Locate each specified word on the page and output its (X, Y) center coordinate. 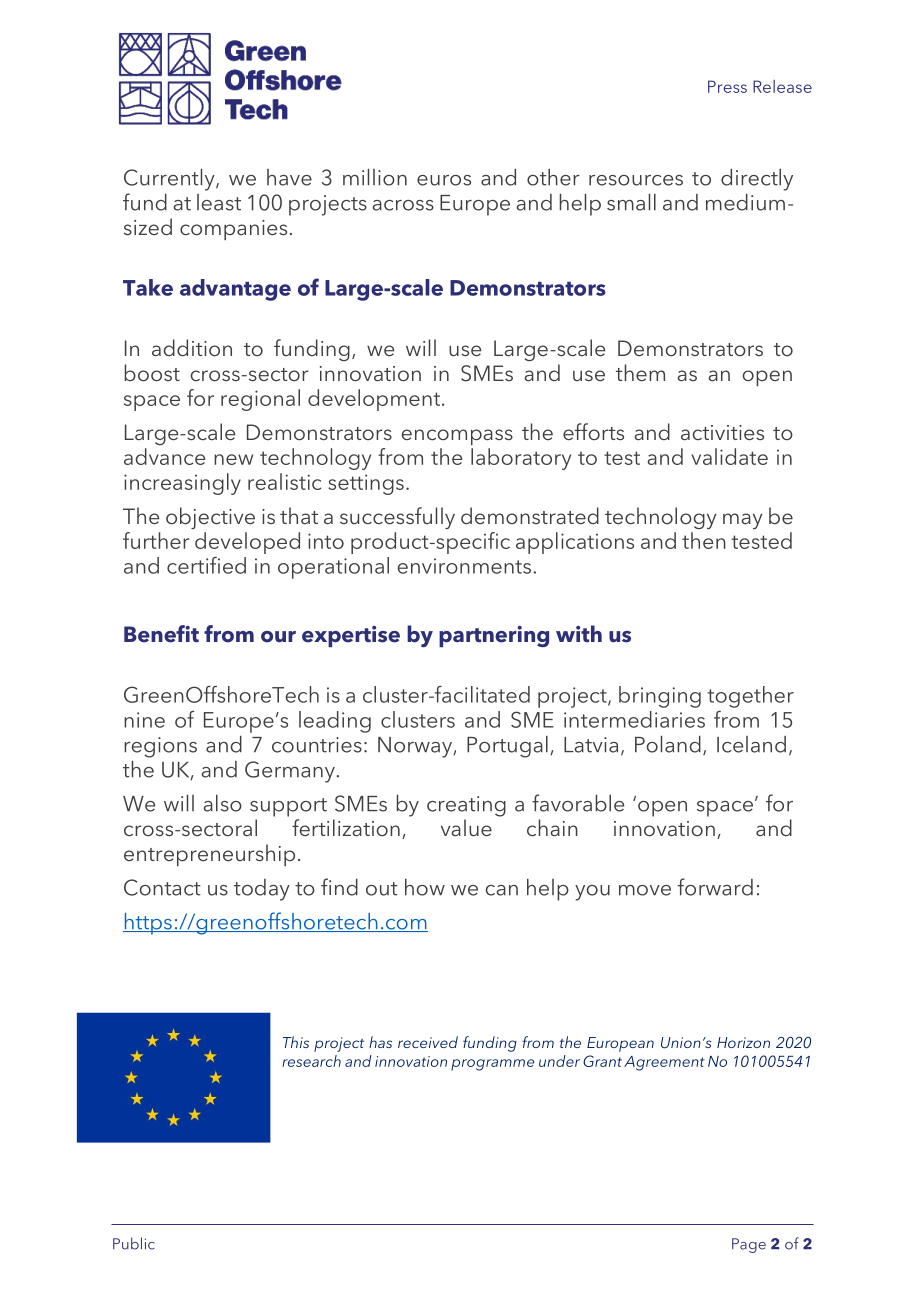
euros (444, 180)
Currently (170, 180)
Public (134, 1243)
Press (727, 86)
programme (492, 1065)
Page (749, 1245)
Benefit (161, 634)
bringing (660, 697)
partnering (494, 636)
